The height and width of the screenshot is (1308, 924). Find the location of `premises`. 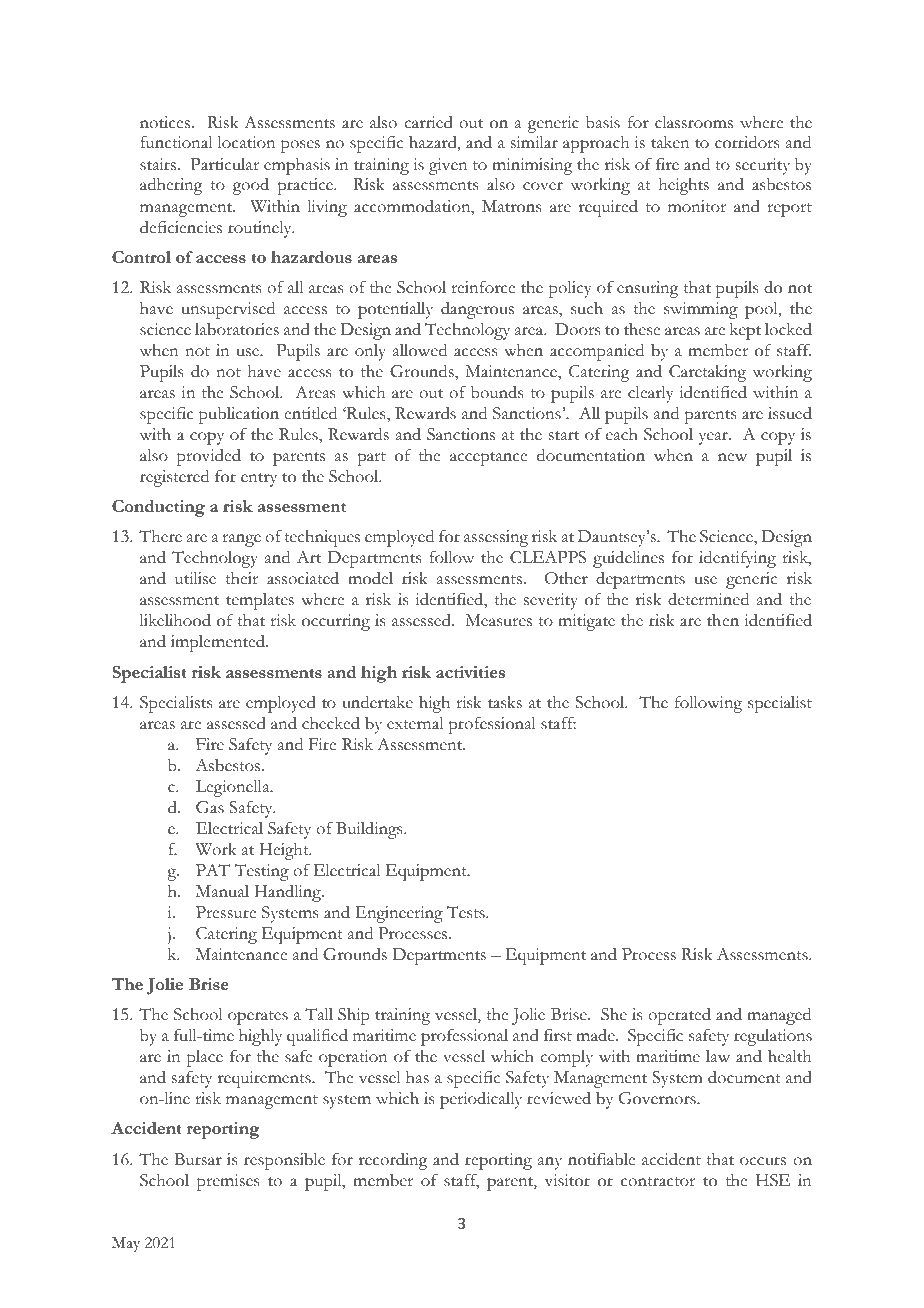

premises is located at coordinates (228, 1182).
